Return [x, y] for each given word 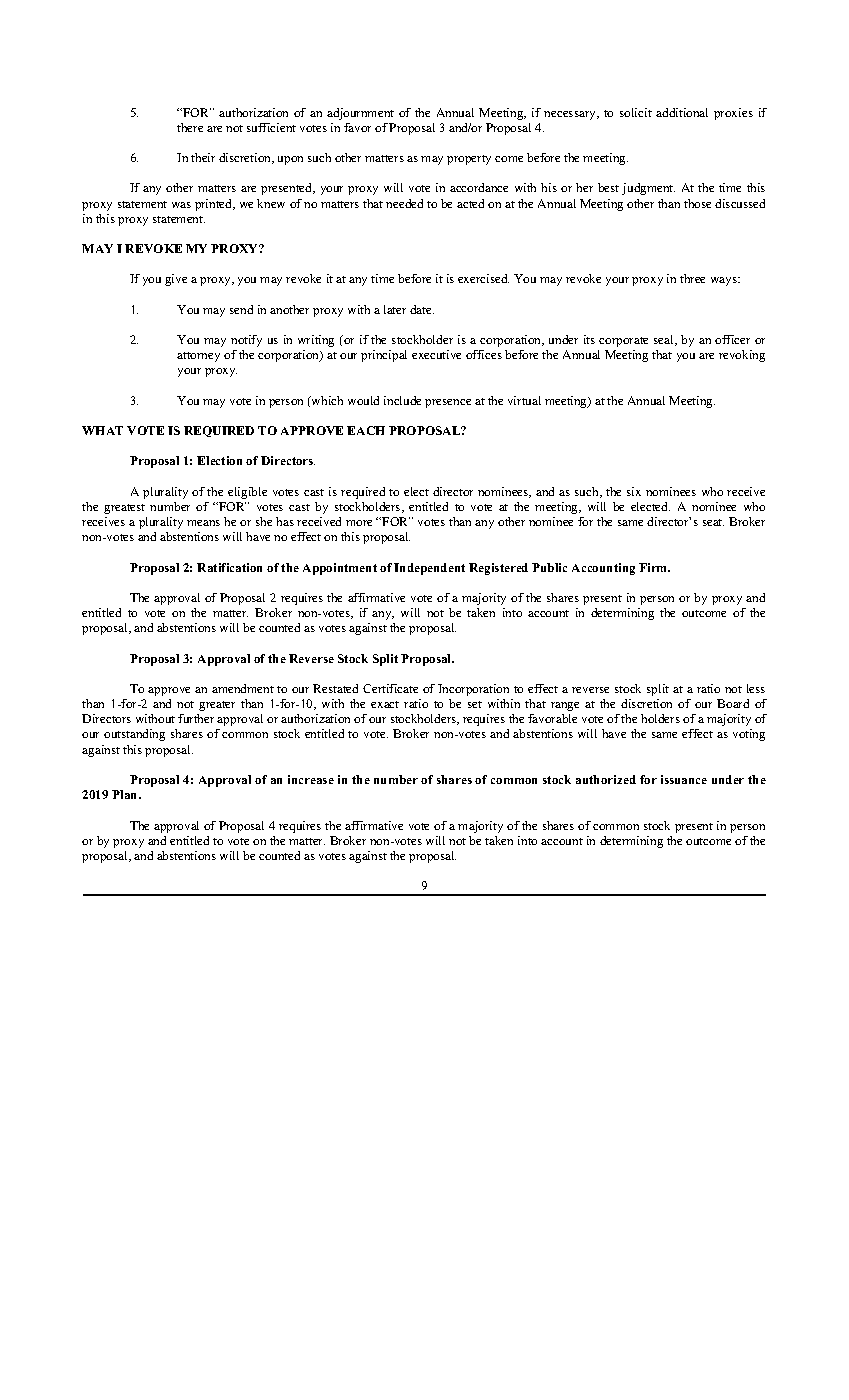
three [692, 278]
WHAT [102, 430]
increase [311, 779]
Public [549, 567]
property [469, 160]
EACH [366, 430]
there [190, 127]
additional [682, 112]
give [176, 280]
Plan [126, 794]
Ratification [229, 567]
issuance [684, 779]
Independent [429, 569]
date [422, 309]
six [634, 491]
